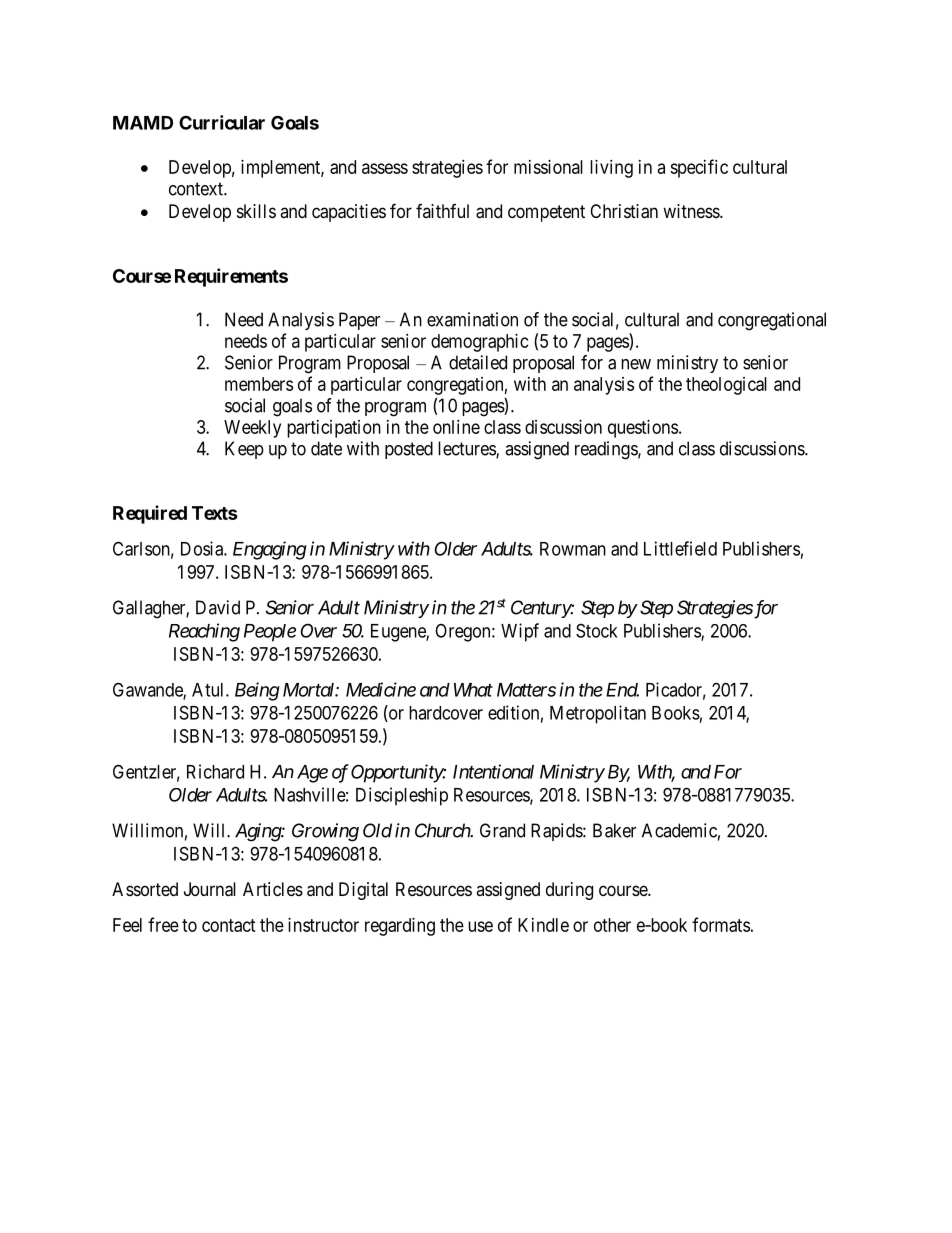 The image size is (952, 1233). I want to click on other, so click(612, 925).
